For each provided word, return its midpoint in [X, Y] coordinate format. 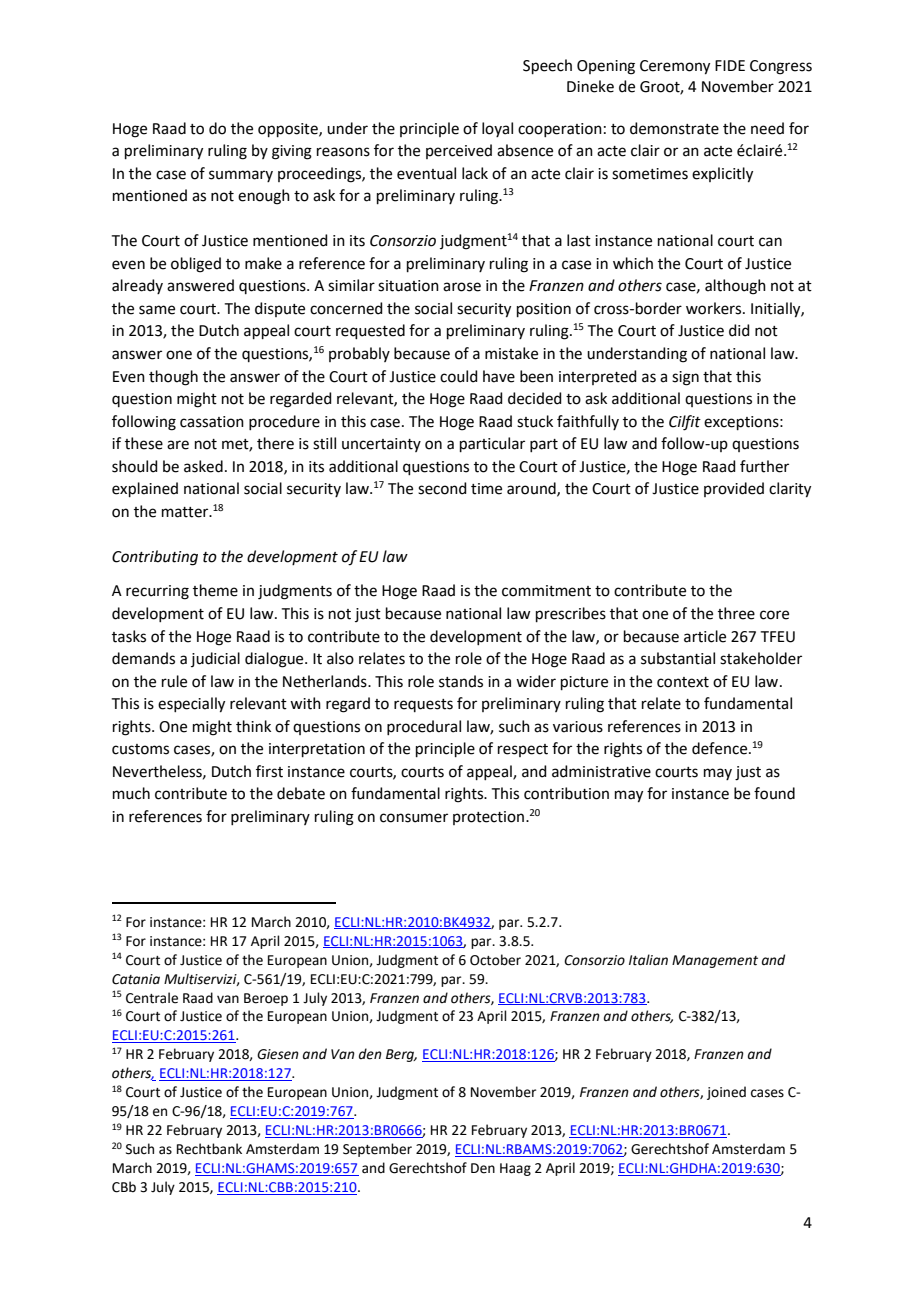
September [377, 1150]
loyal [497, 129]
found [774, 793]
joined [726, 1093]
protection [488, 818]
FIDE [730, 65]
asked [203, 466]
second [442, 488]
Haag [515, 1169]
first [269, 771]
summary [241, 176]
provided [734, 489]
